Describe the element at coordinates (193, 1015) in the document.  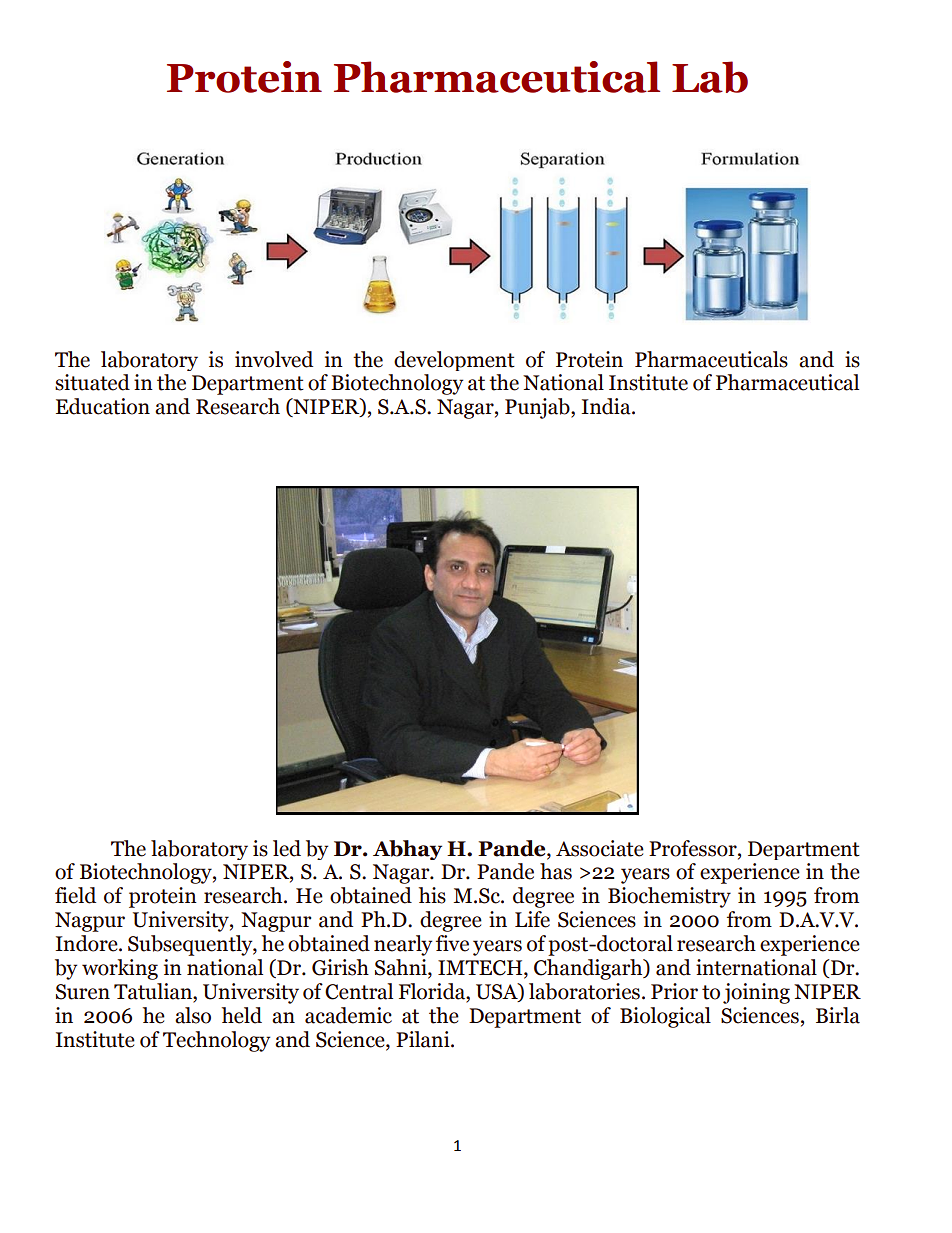
I see `also` at that location.
